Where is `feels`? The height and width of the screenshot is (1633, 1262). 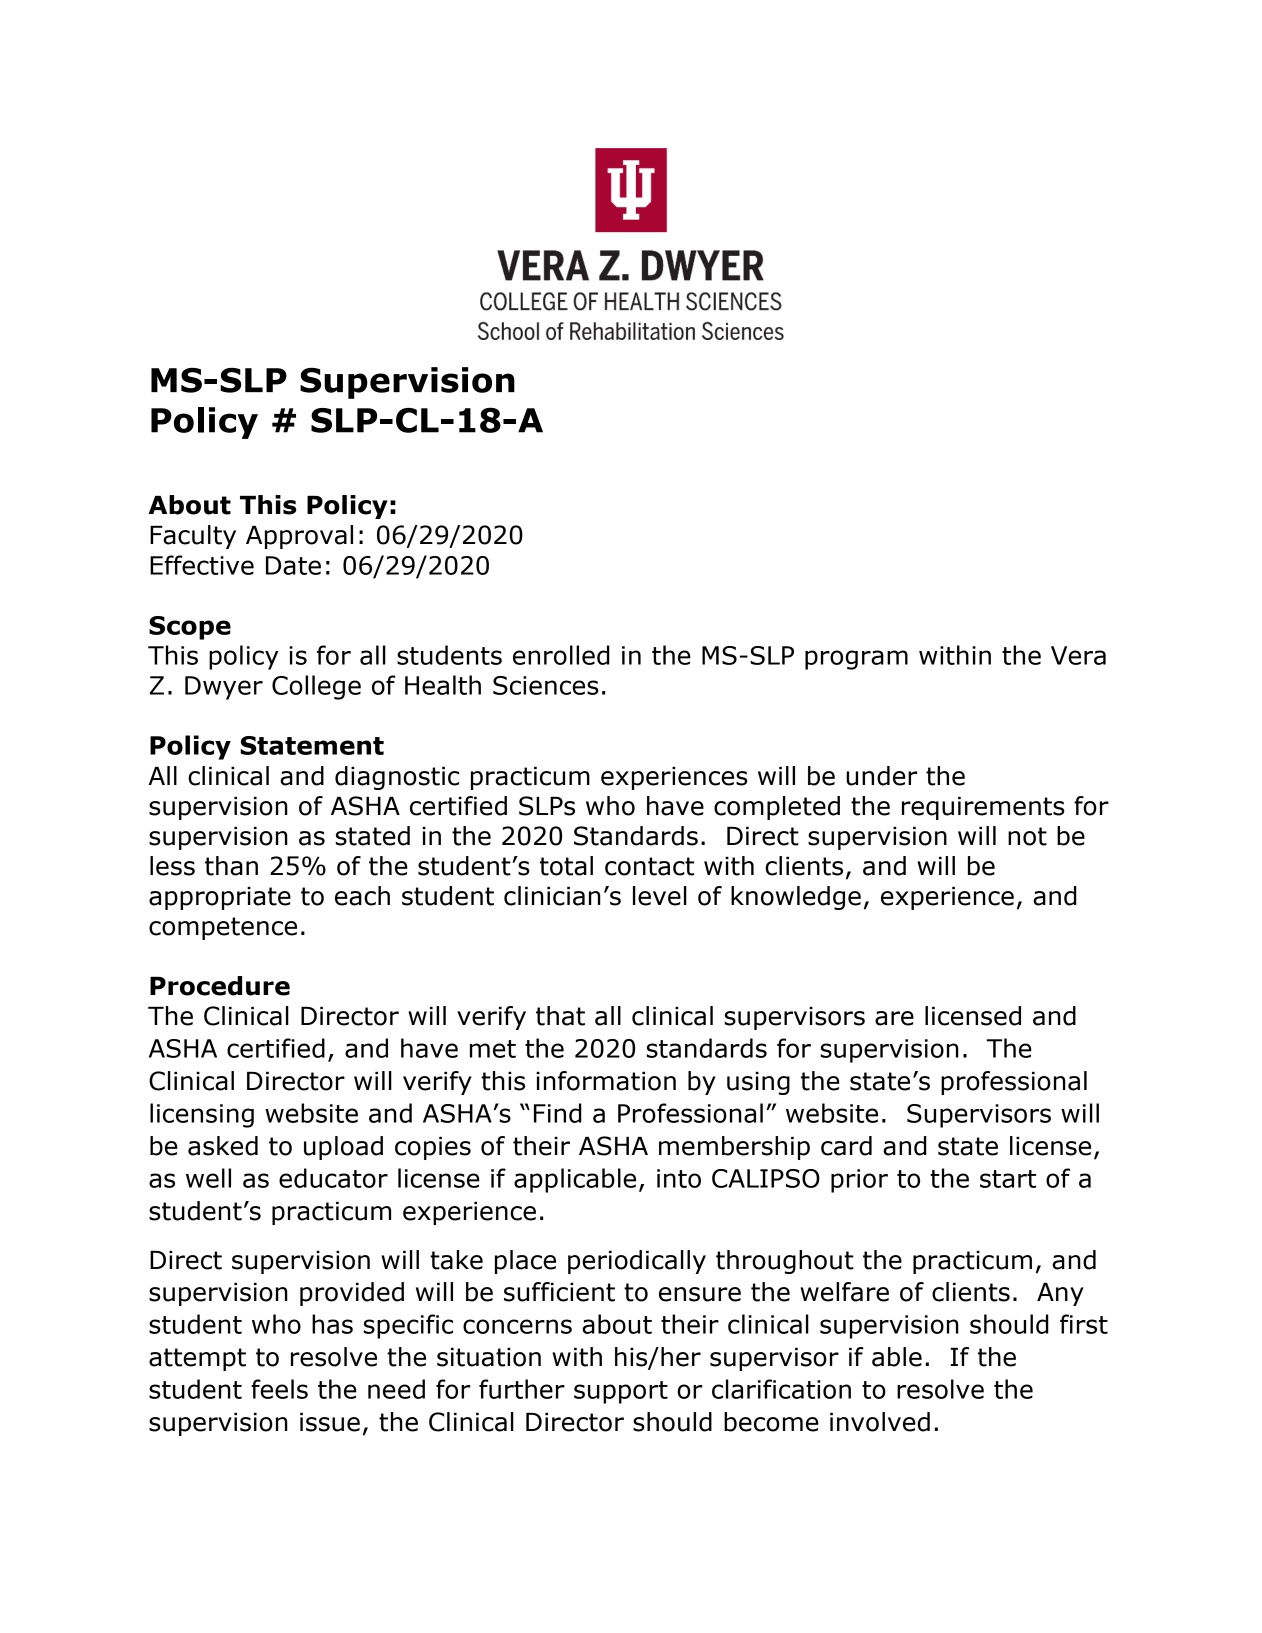
feels is located at coordinates (279, 1389).
